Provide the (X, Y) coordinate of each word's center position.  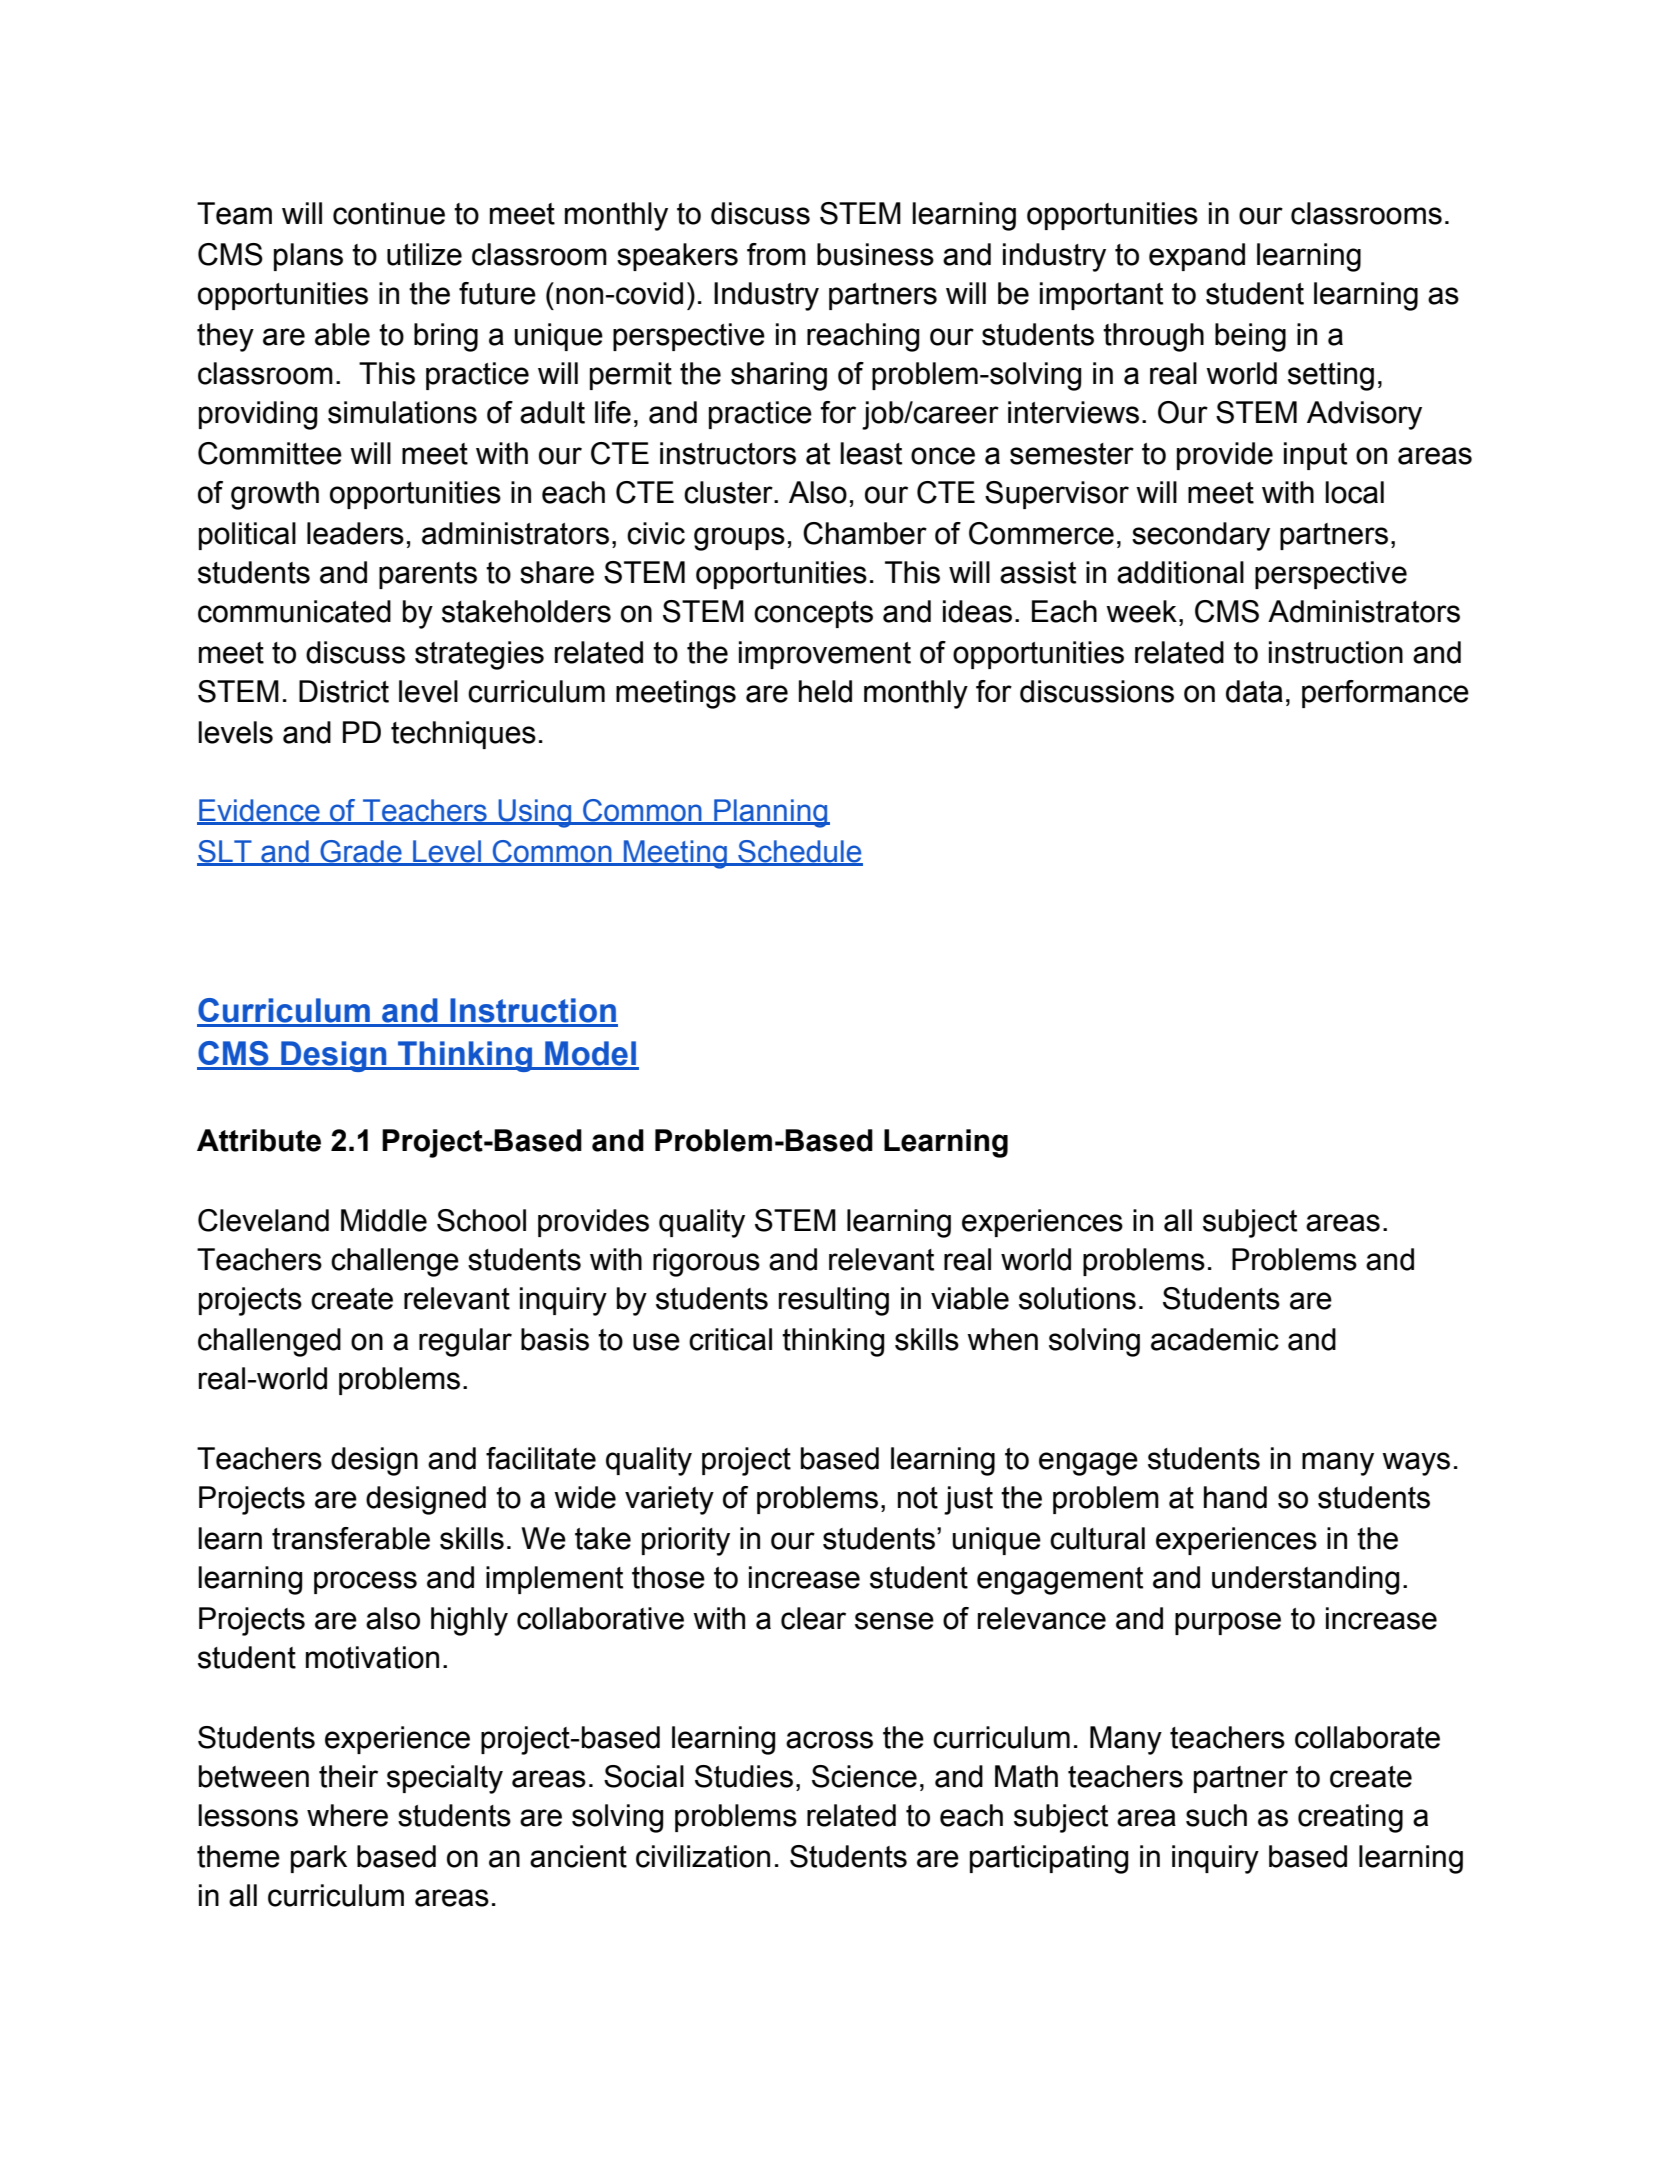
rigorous (706, 1262)
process (365, 1582)
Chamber (865, 533)
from (776, 254)
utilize (424, 254)
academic (1215, 1339)
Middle (384, 1220)
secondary (1201, 536)
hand (1235, 1497)
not (918, 1498)
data (1254, 691)
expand (1197, 257)
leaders (355, 533)
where (347, 1815)
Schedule (799, 852)
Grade (361, 852)
